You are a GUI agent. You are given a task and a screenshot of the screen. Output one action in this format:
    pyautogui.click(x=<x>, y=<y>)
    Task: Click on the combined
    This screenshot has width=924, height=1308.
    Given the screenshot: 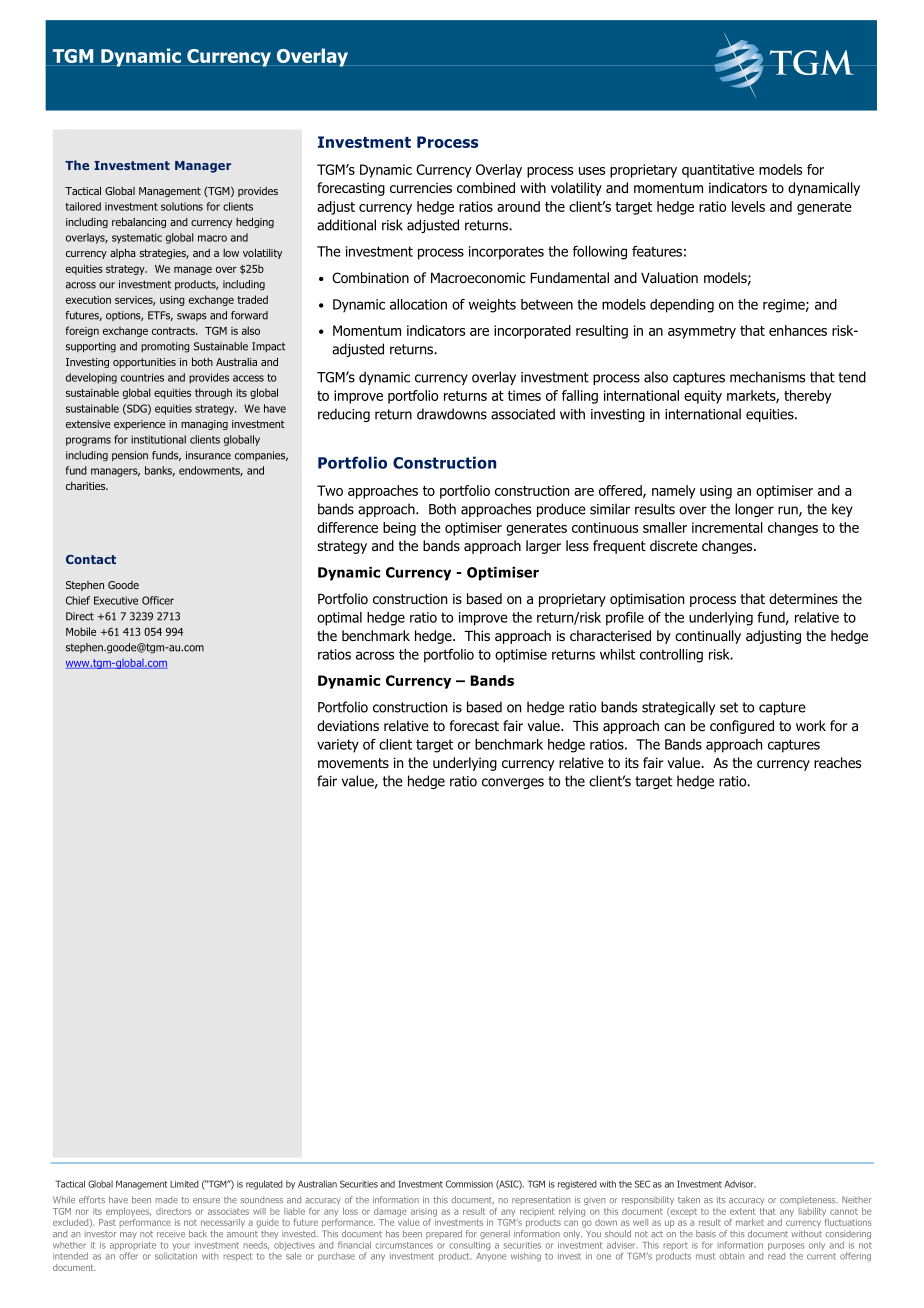 What is the action you would take?
    pyautogui.click(x=486, y=187)
